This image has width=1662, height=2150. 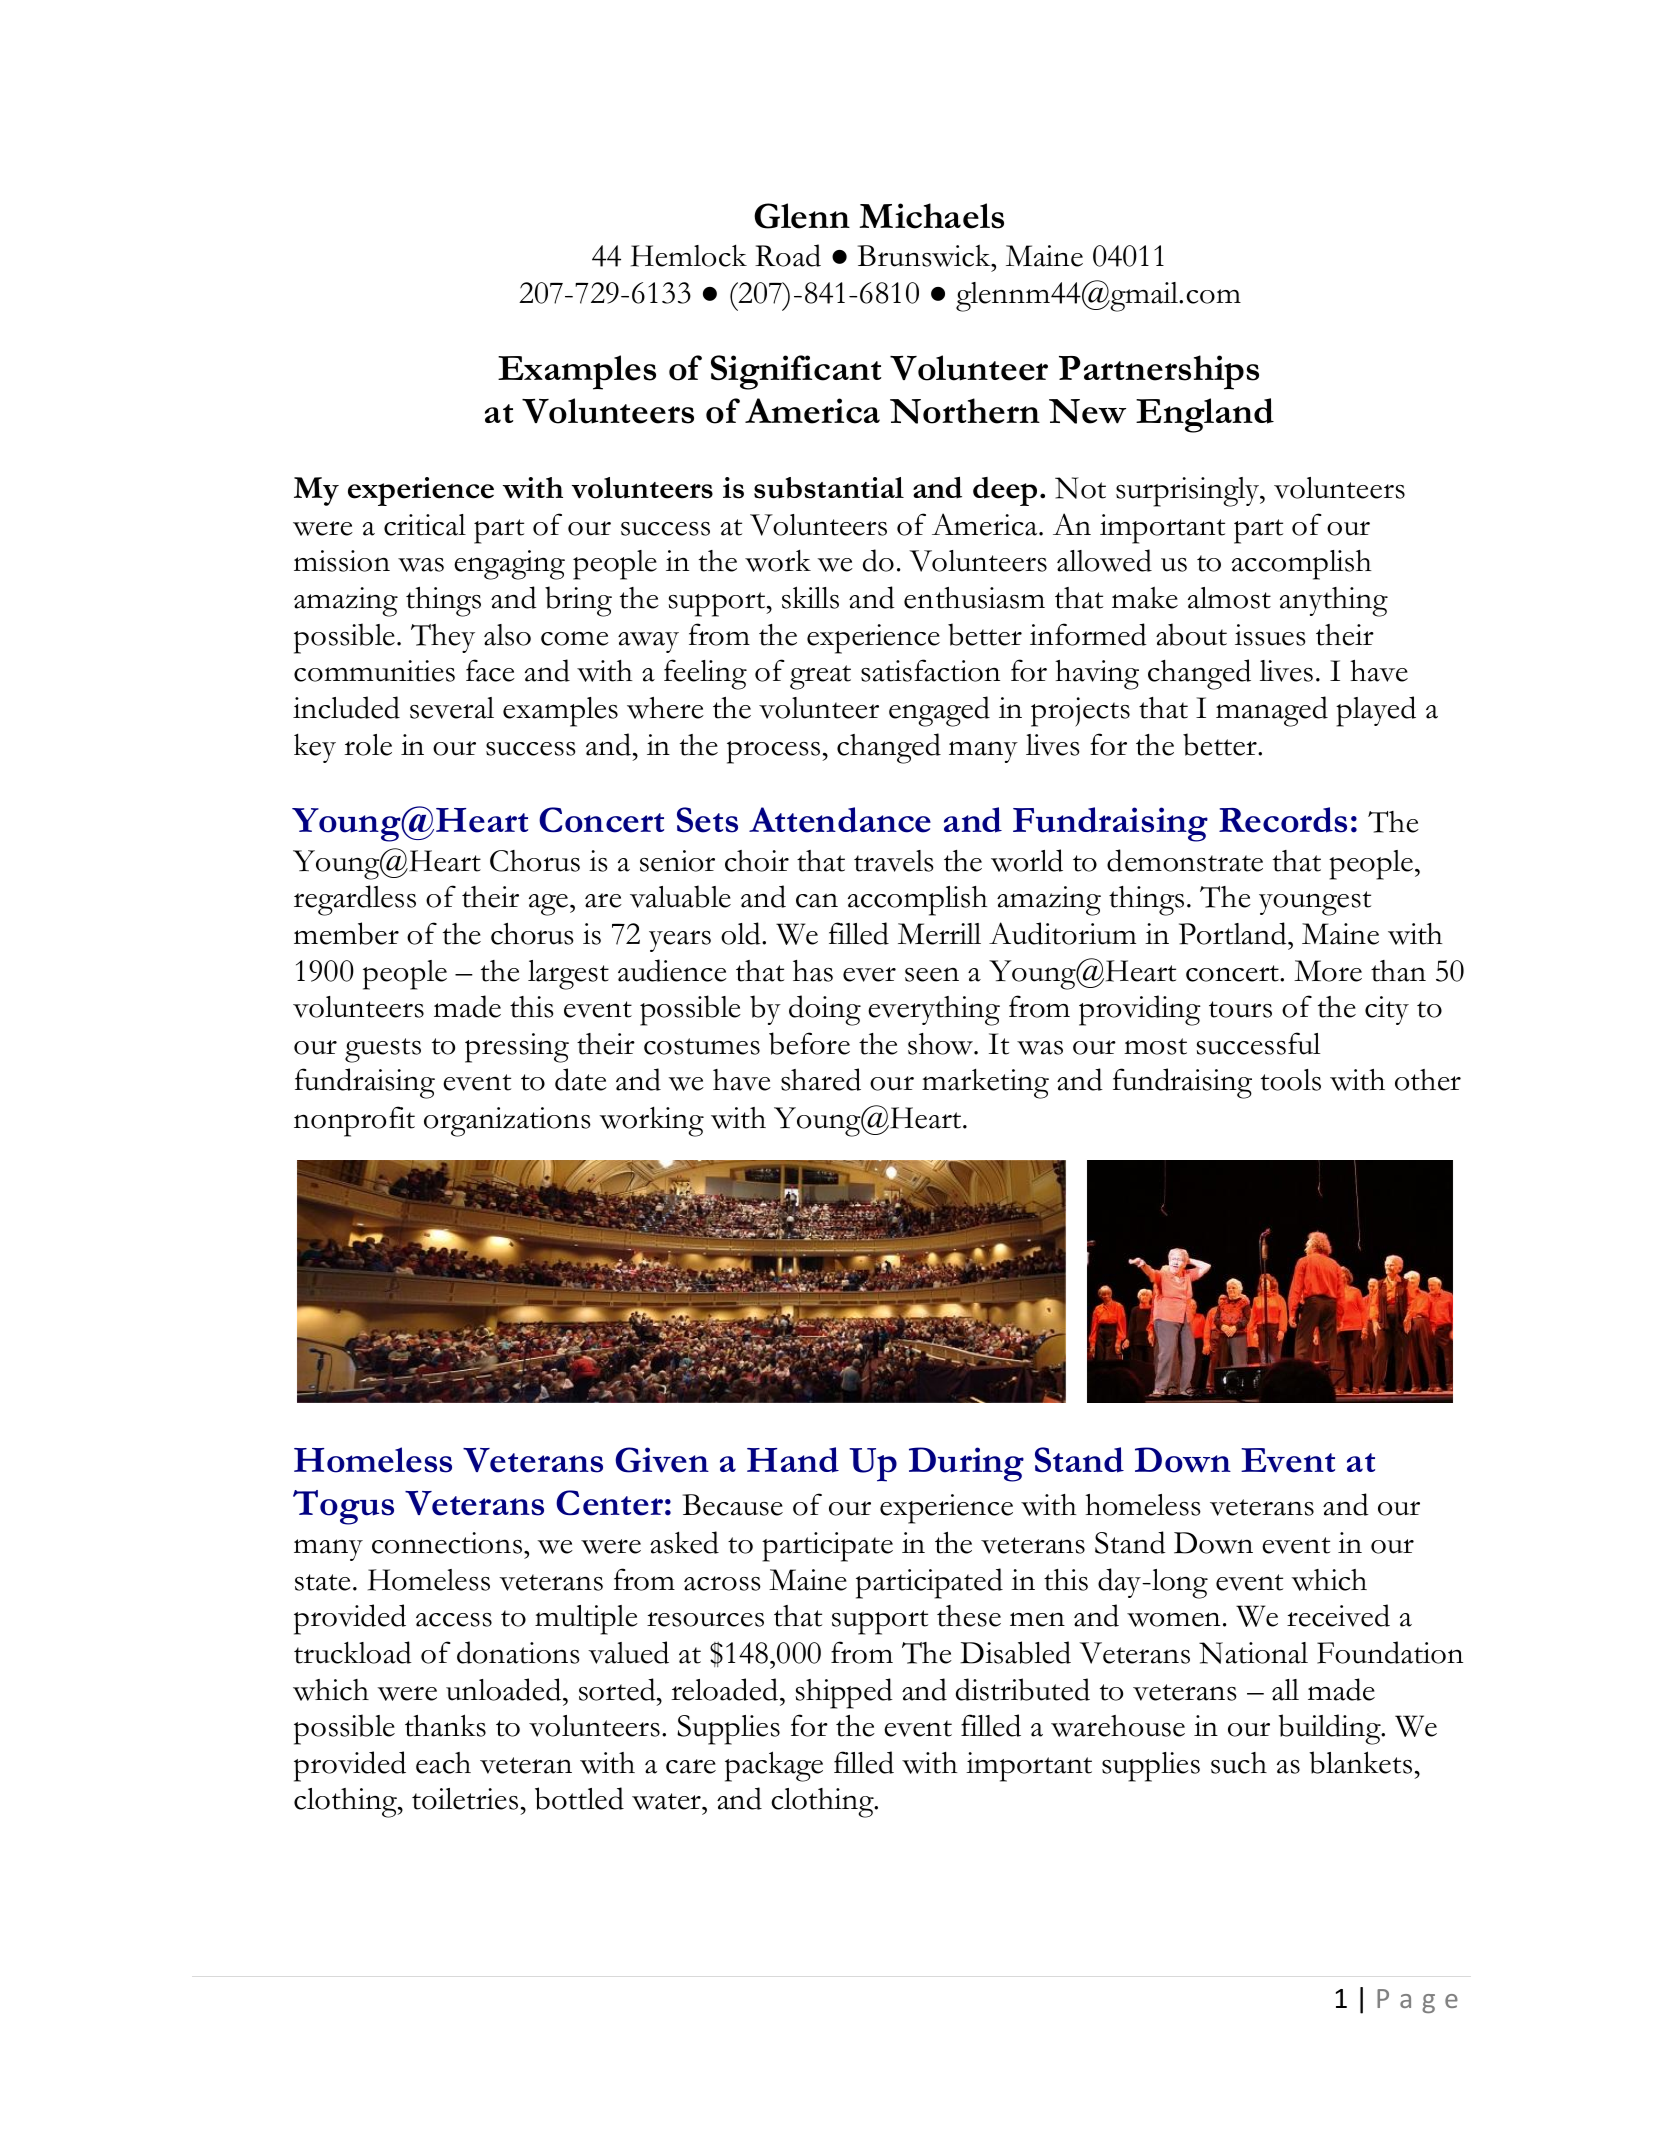 What do you see at coordinates (1240, 1009) in the image?
I see `tours` at bounding box center [1240, 1009].
